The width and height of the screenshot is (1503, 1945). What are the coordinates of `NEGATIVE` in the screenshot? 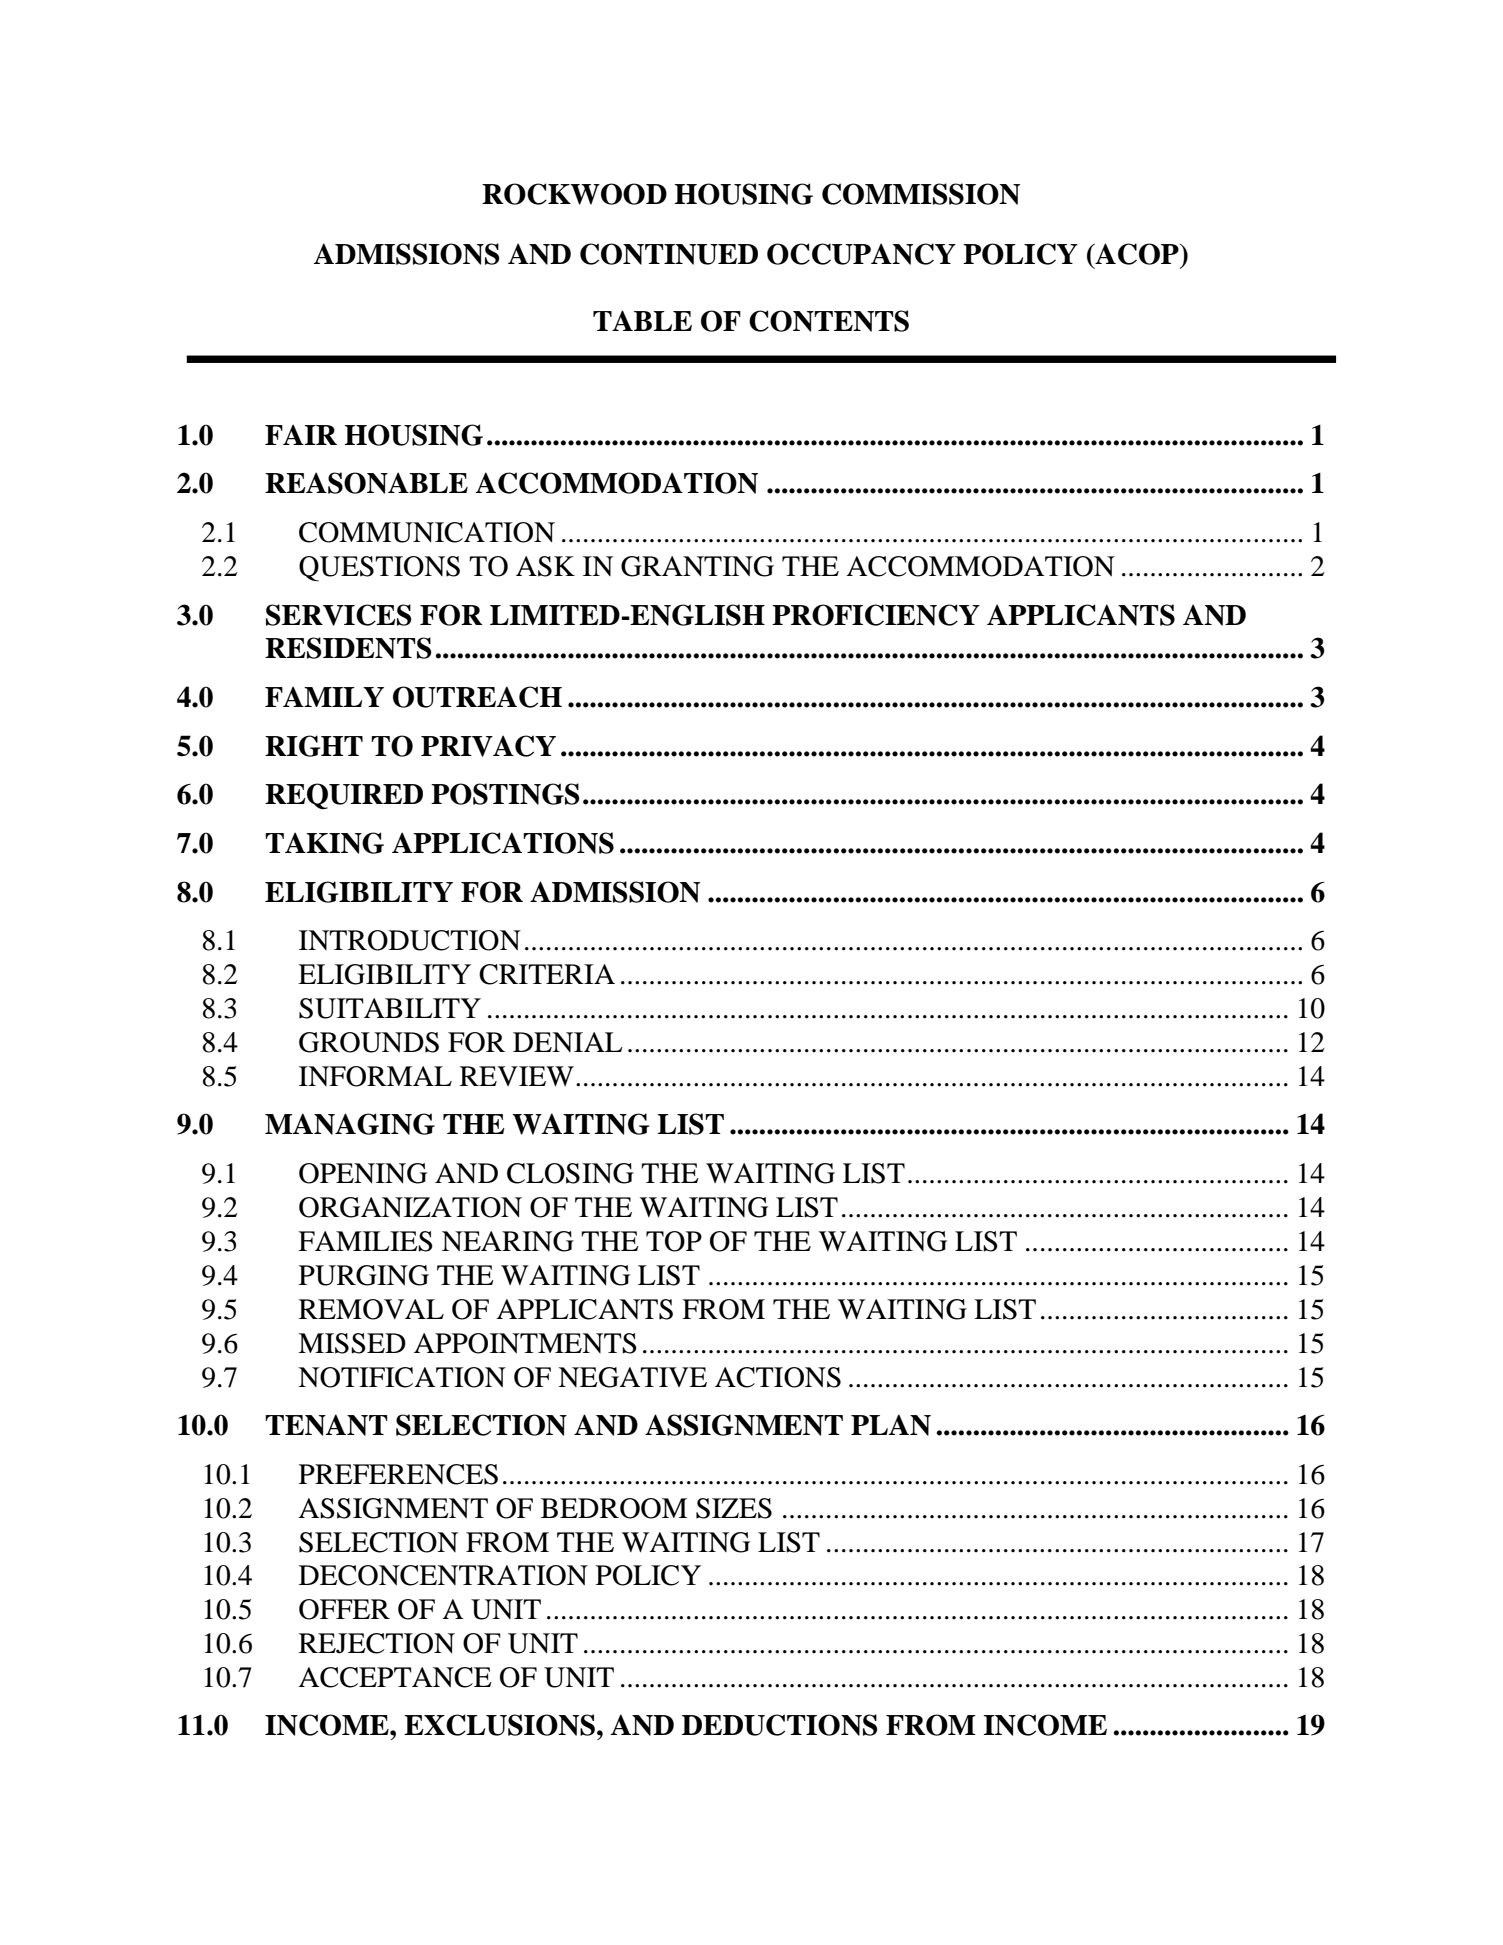 It's located at (632, 1377).
